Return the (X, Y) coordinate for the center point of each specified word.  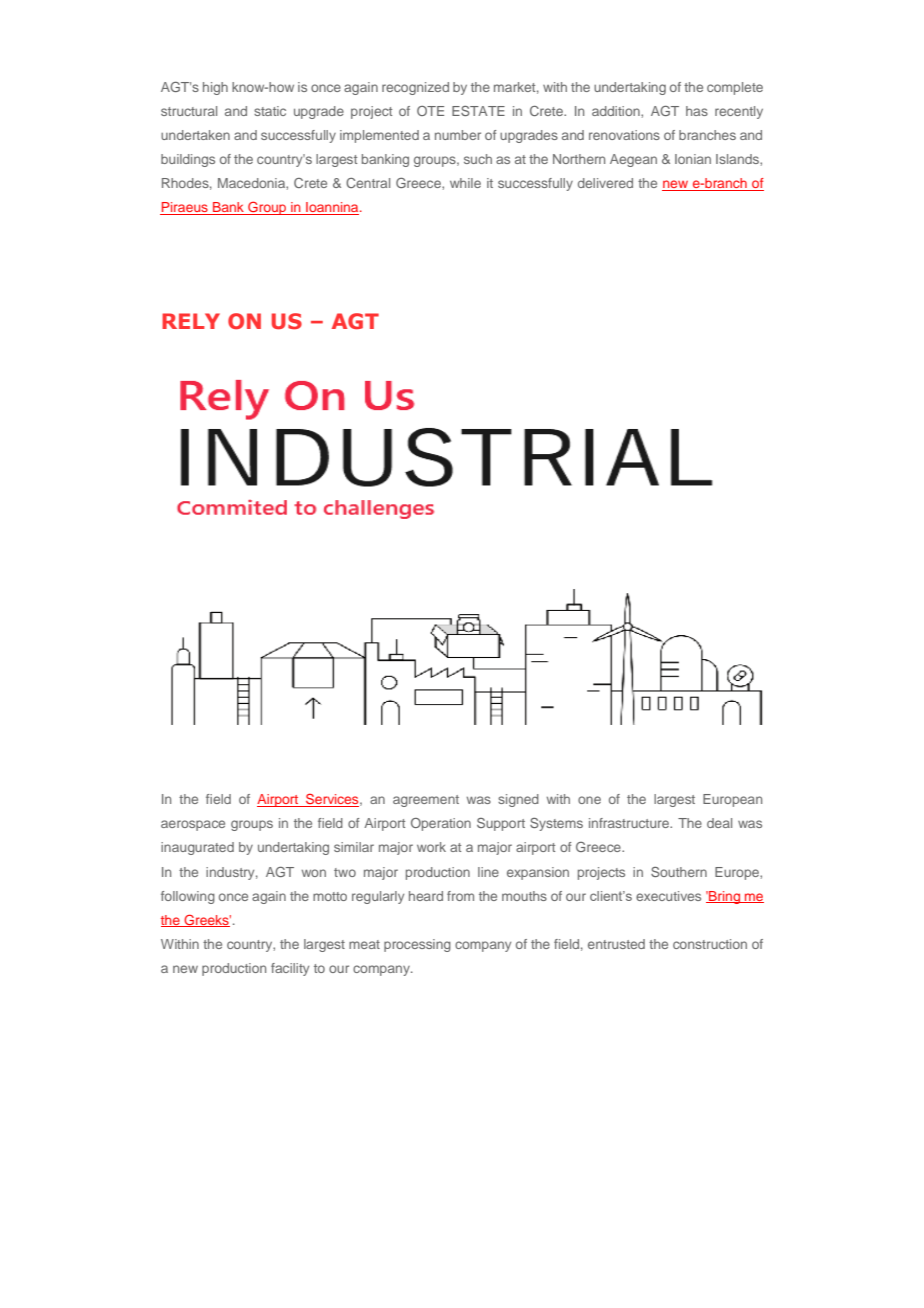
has (697, 111)
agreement (426, 801)
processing (417, 945)
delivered (605, 183)
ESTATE (478, 111)
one (589, 800)
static (270, 111)
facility (290, 969)
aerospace (193, 825)
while (465, 183)
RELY (191, 321)
